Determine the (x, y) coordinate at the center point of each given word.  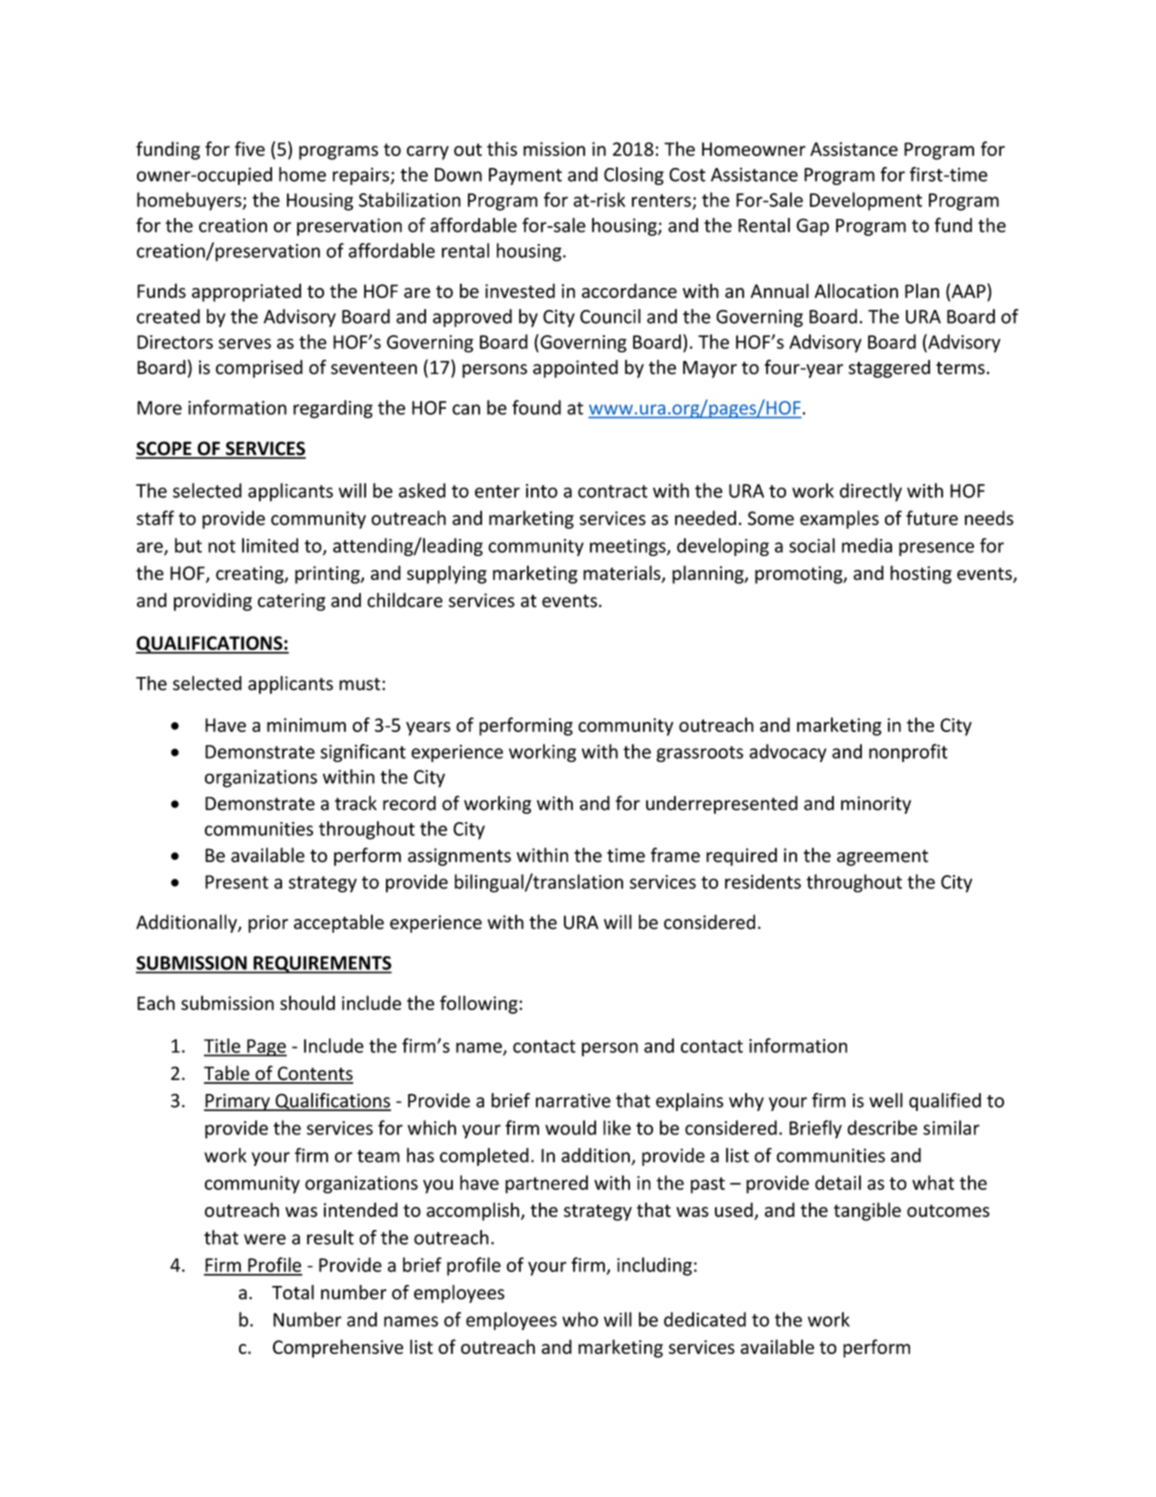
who (580, 1319)
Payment (525, 176)
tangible (867, 1211)
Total (293, 1292)
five (250, 148)
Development (866, 201)
